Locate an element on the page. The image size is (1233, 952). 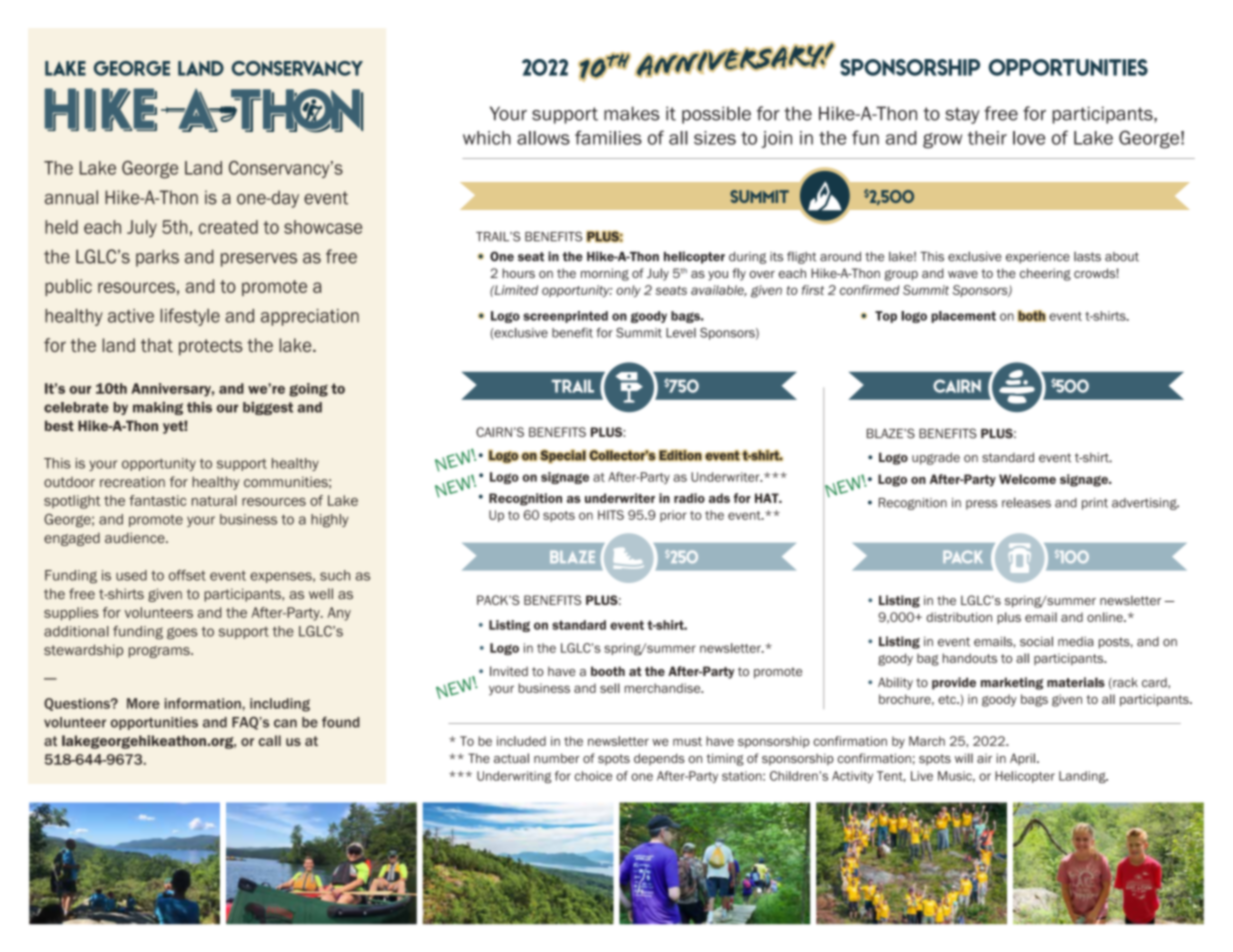
making is located at coordinates (158, 408).
